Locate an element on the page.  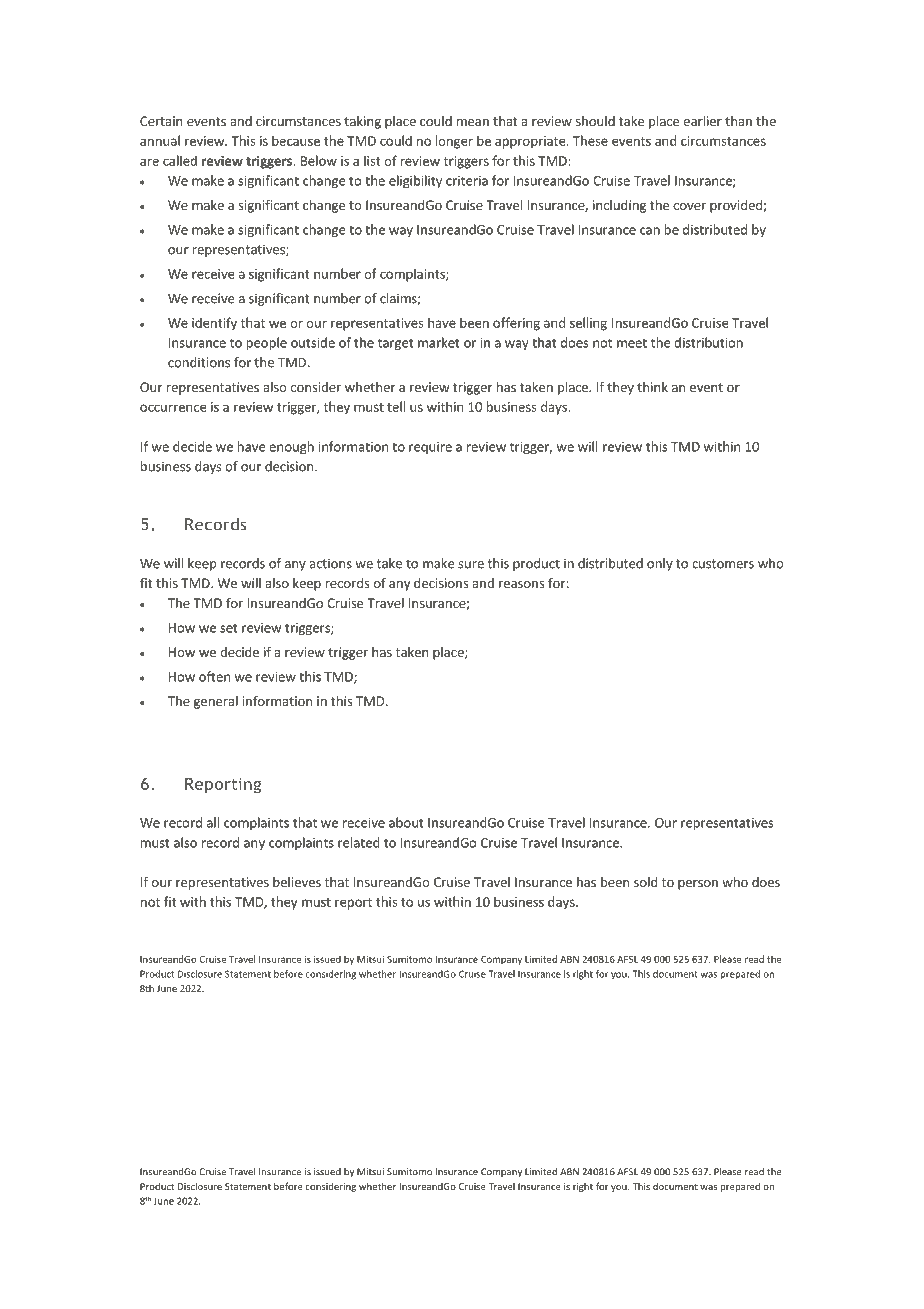
believes is located at coordinates (297, 882).
